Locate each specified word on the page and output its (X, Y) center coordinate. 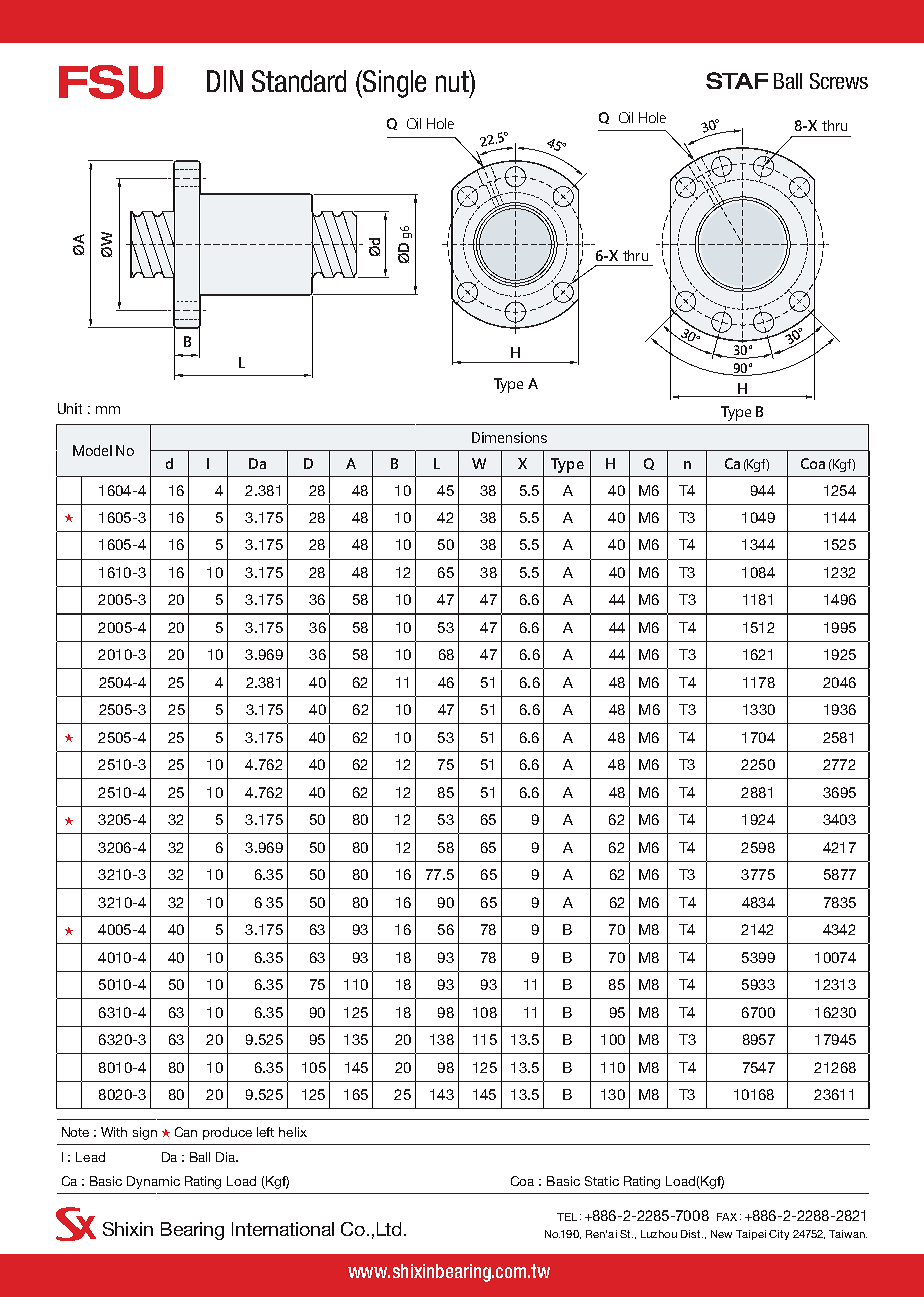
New (721, 1234)
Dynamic (153, 1182)
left (265, 1132)
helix (293, 1132)
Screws (839, 81)
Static (602, 1181)
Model (92, 450)
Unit (70, 408)
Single (393, 84)
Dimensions (509, 437)
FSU (111, 82)
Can (186, 1132)
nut (453, 81)
